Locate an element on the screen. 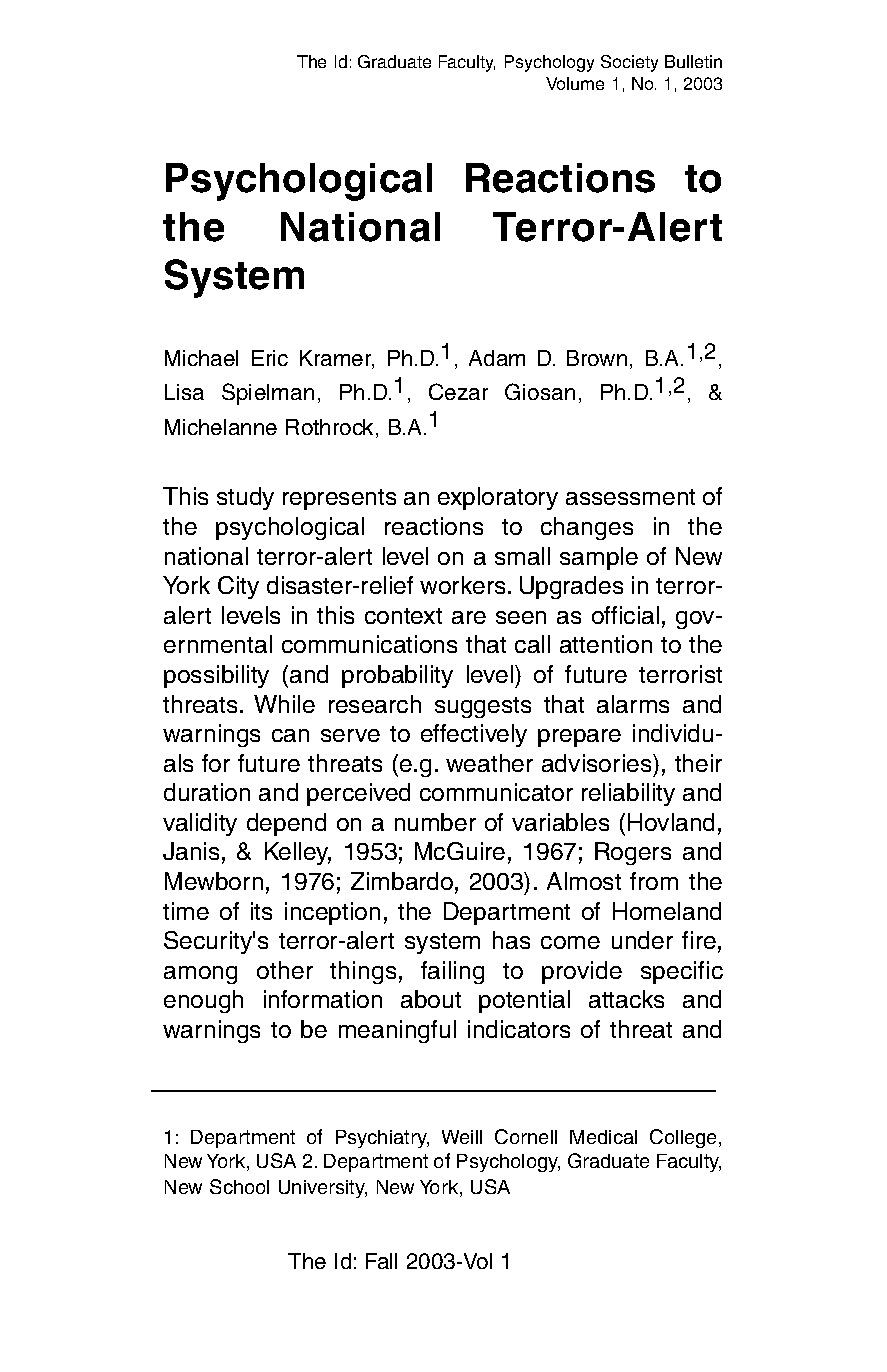 This screenshot has width=887, height=1372. attention is located at coordinates (606, 644).
